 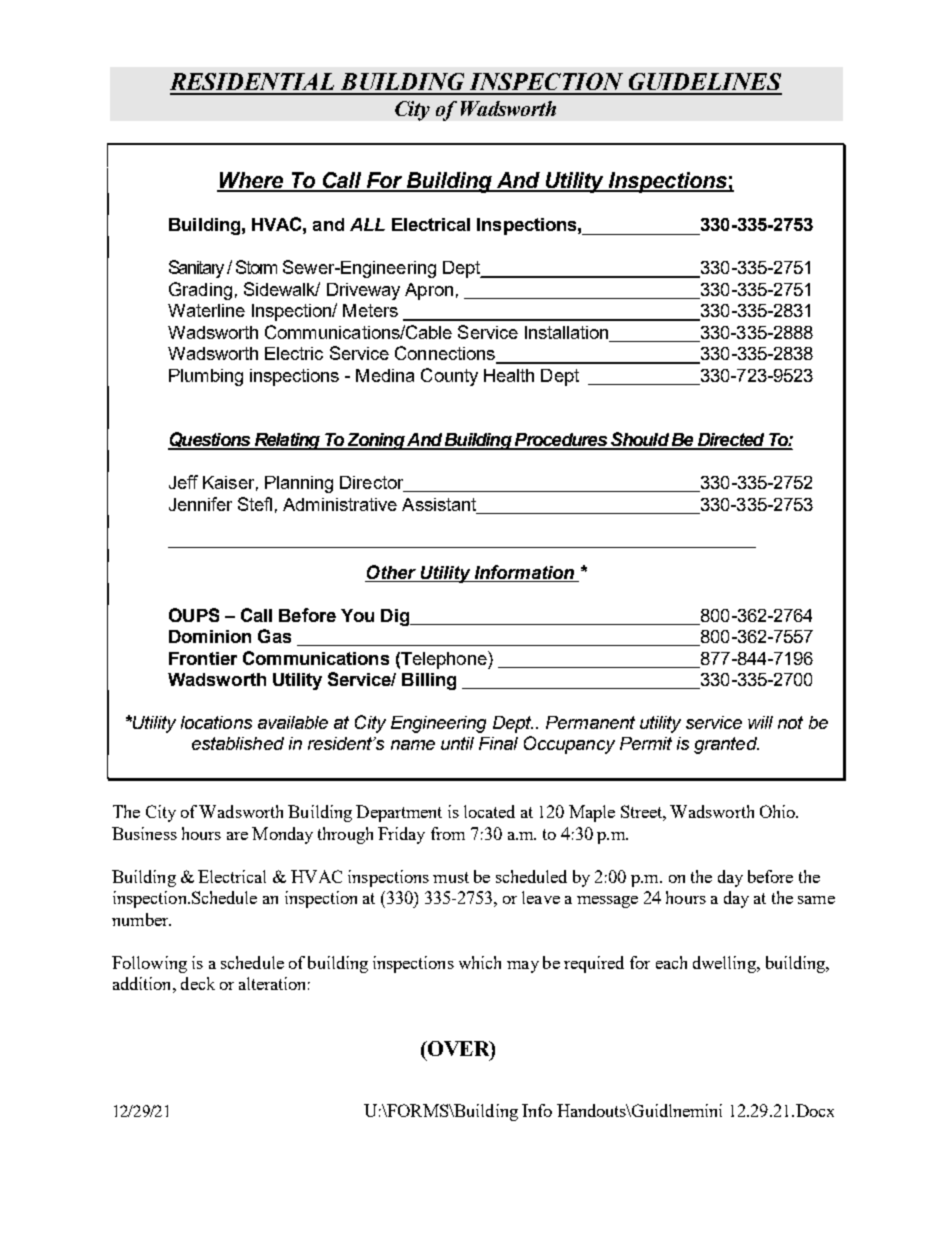 I want to click on Meters, so click(x=370, y=310).
